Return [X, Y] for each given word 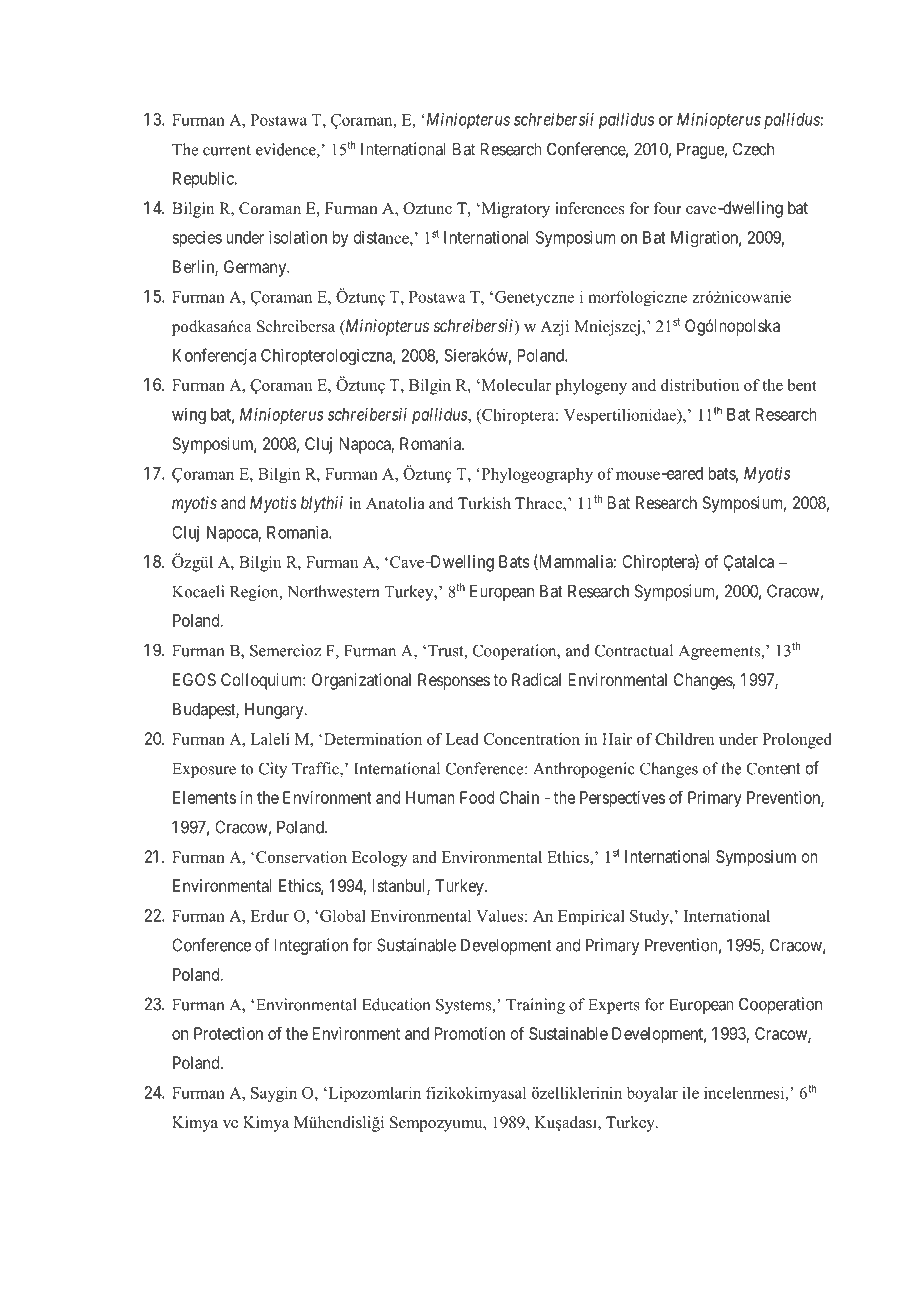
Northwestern [333, 591]
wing [189, 415]
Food [477, 797]
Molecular [515, 385]
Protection [228, 1033]
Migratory [514, 210]
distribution [700, 385]
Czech [753, 149]
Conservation [301, 857]
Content [773, 768]
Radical [536, 679]
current [227, 150]
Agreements [720, 652]
